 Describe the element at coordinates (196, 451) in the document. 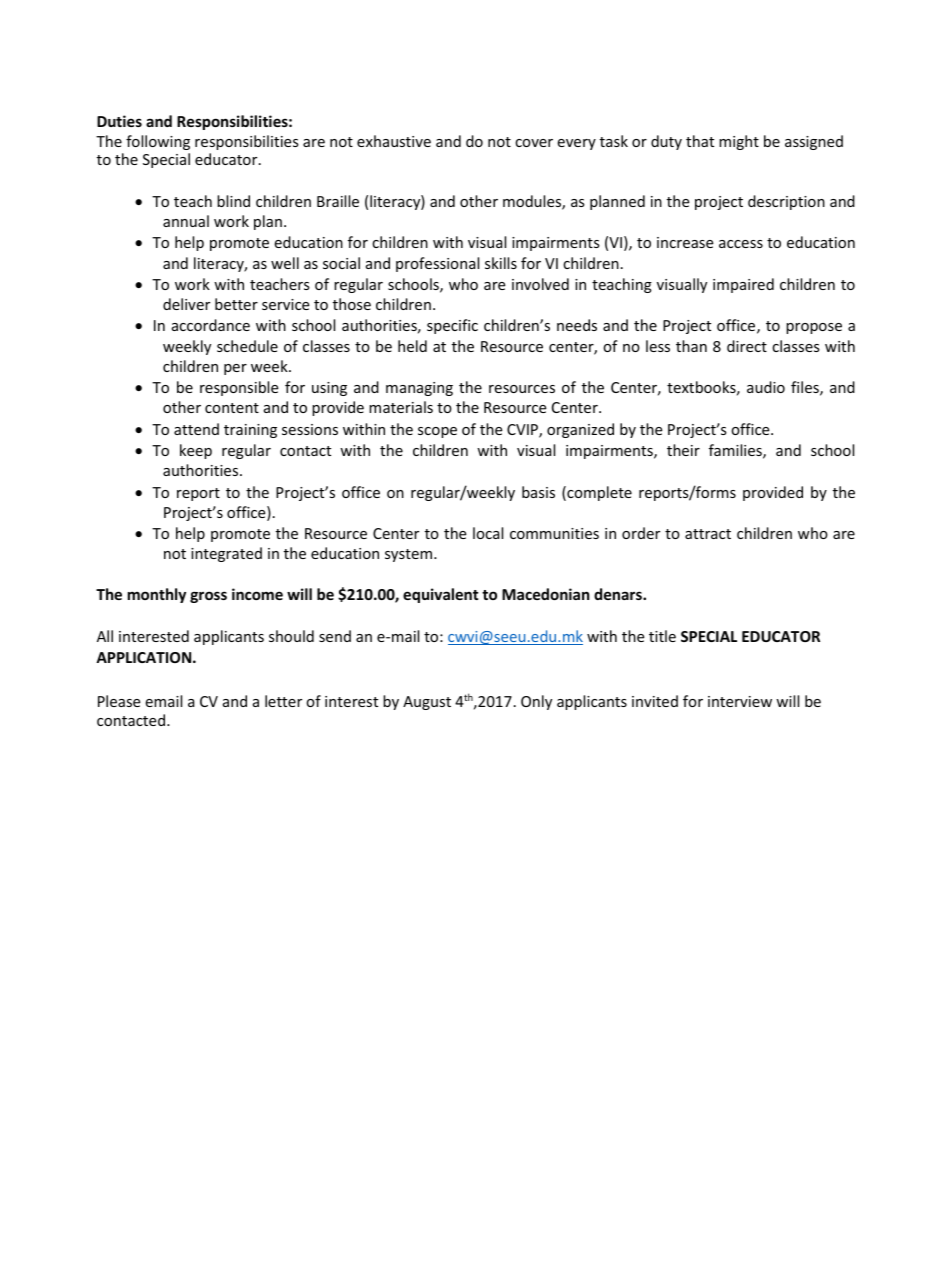

I see `keep` at that location.
